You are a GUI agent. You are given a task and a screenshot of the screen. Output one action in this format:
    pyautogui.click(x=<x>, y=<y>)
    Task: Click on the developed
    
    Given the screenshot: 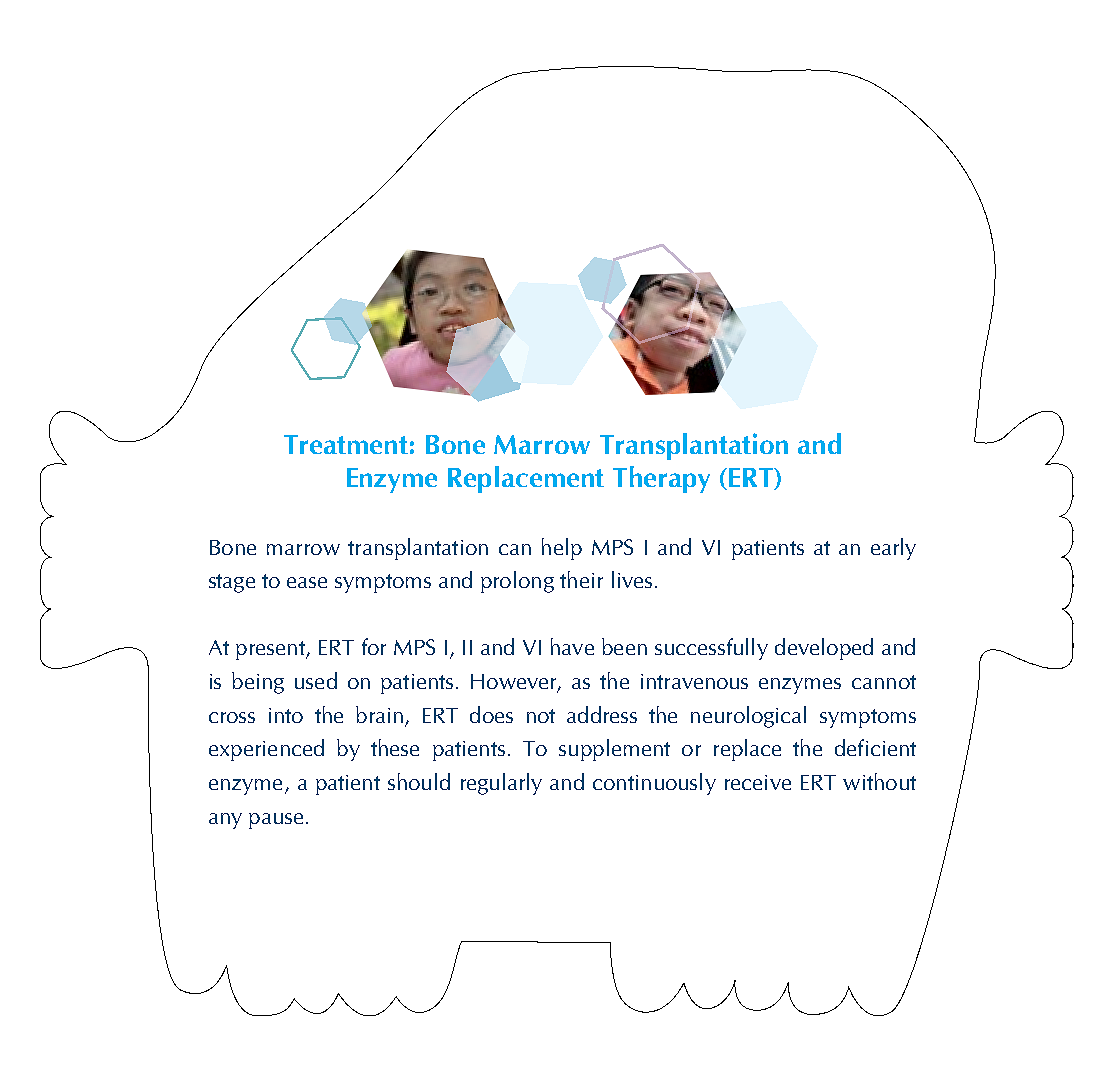 What is the action you would take?
    pyautogui.click(x=824, y=649)
